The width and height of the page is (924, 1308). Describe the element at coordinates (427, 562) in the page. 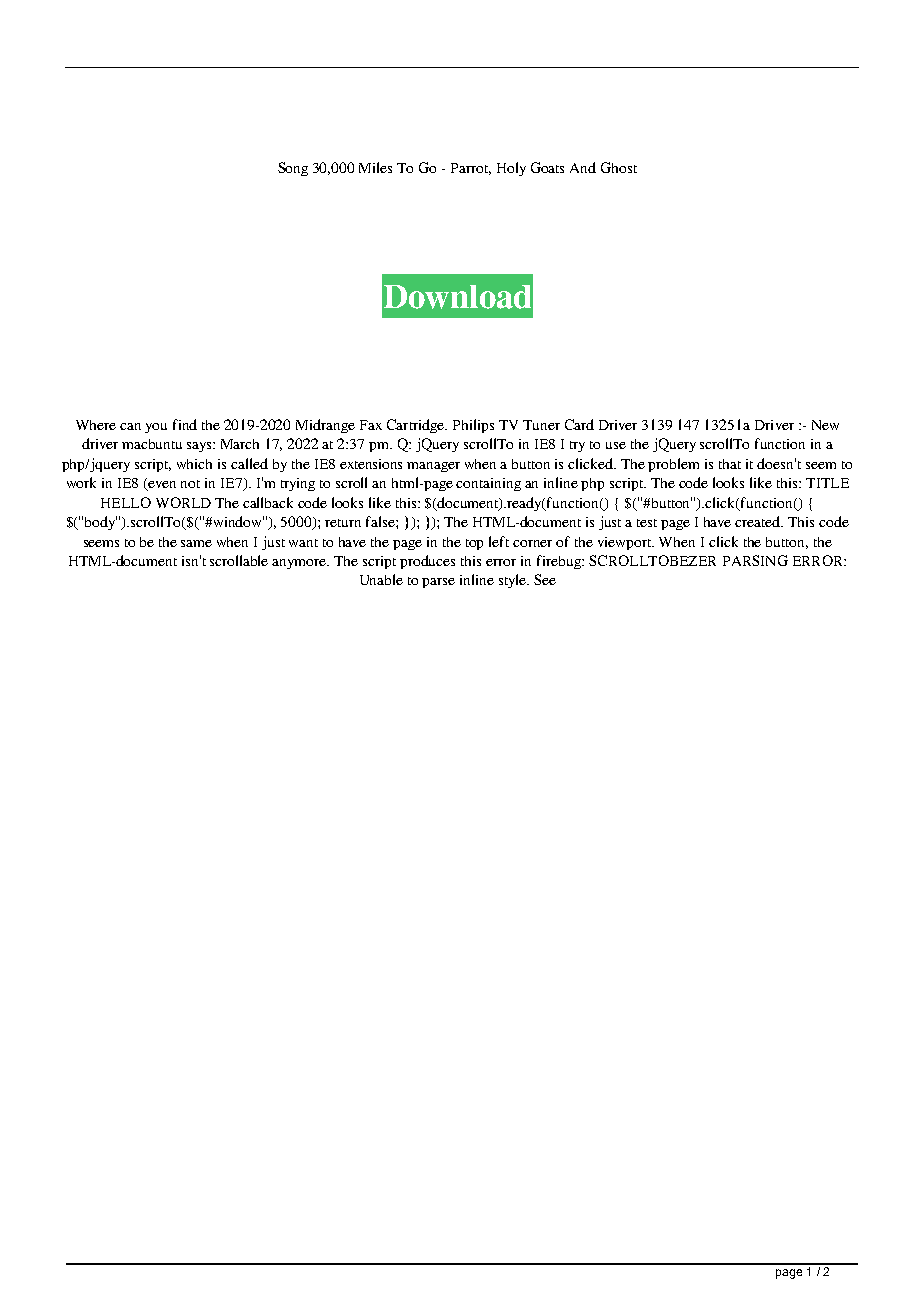

I see `produces` at that location.
